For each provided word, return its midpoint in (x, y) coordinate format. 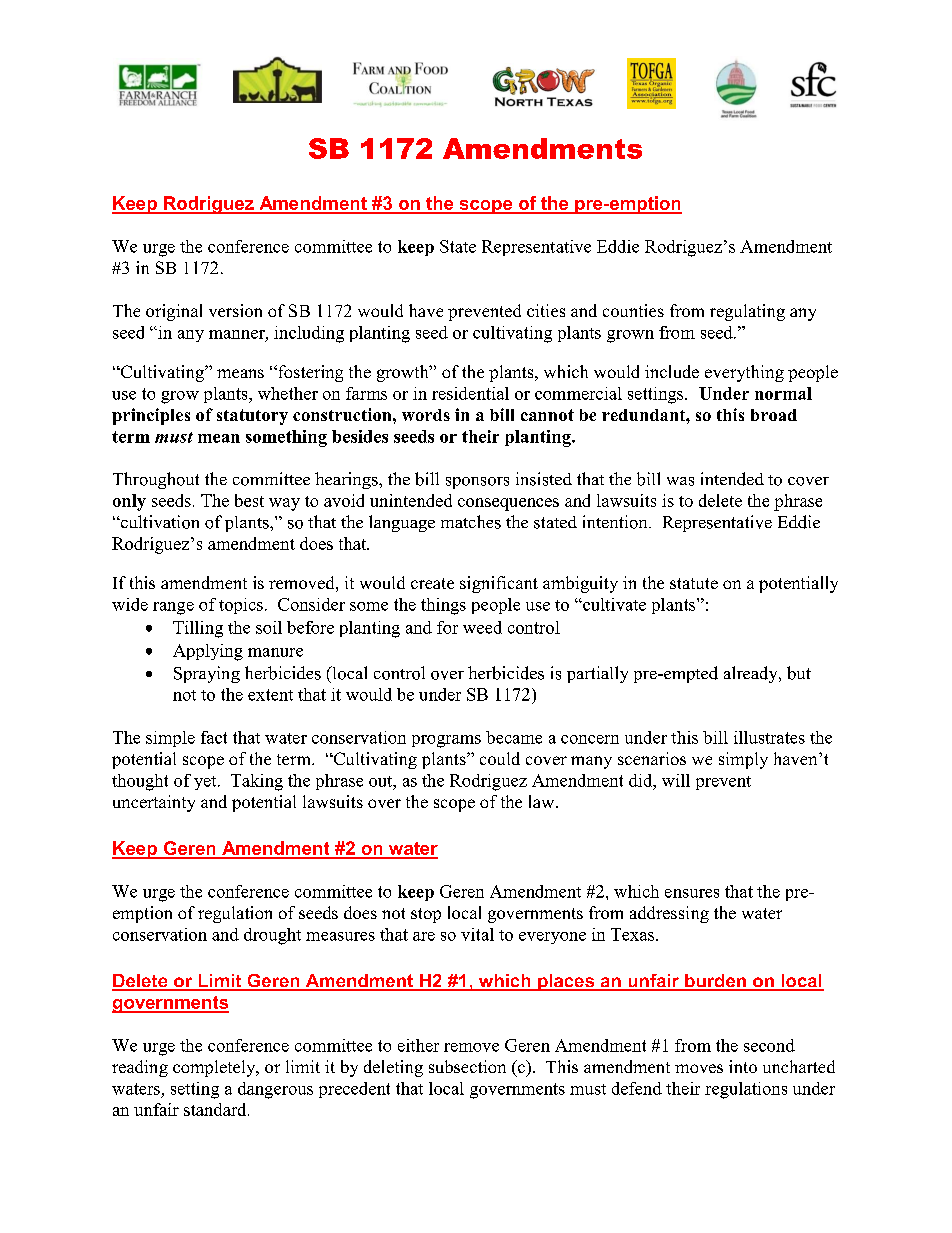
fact (214, 737)
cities (546, 310)
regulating (747, 312)
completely (215, 1068)
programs (446, 741)
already (752, 674)
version (235, 310)
